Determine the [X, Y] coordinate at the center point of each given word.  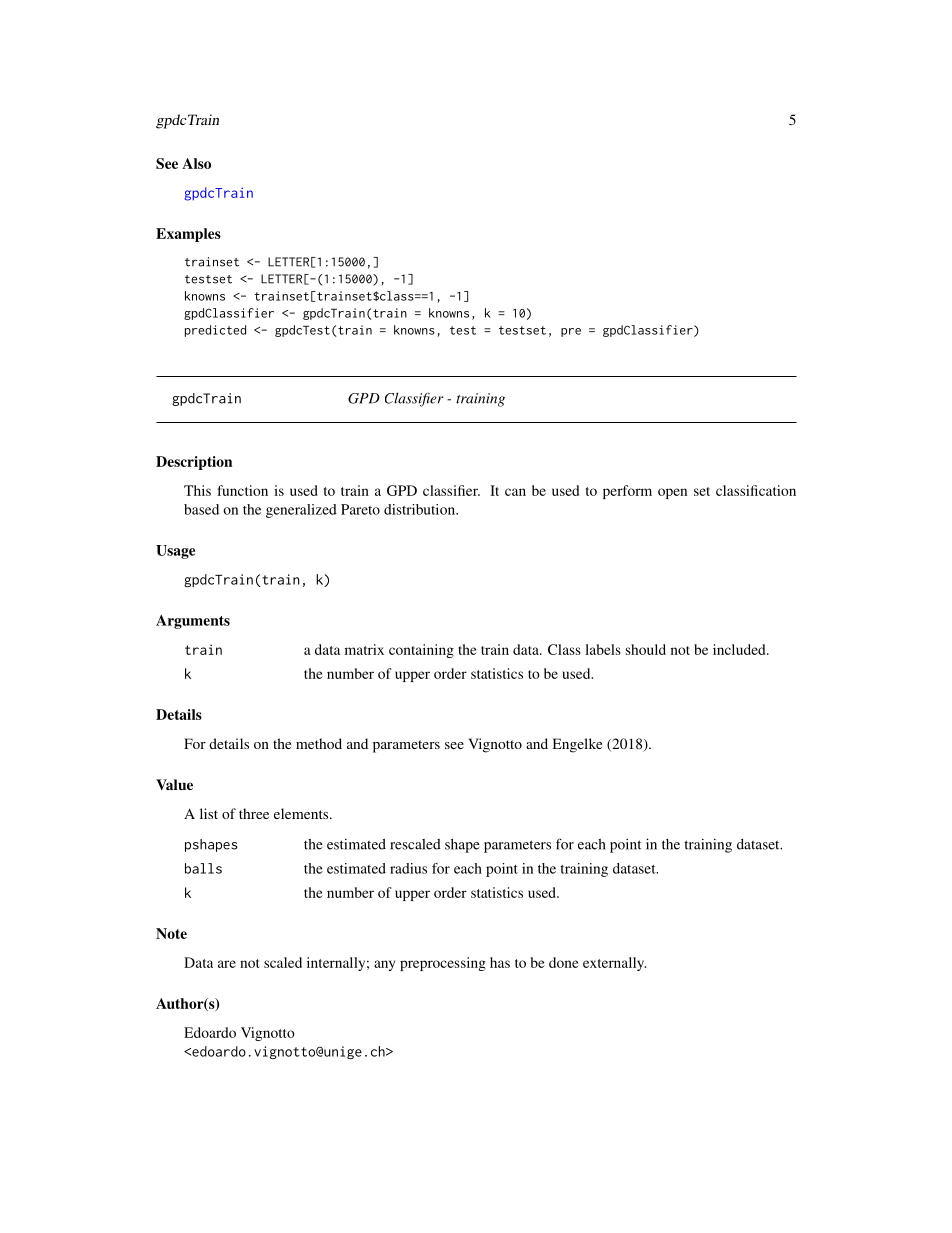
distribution [420, 509]
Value [174, 784]
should [646, 649]
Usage [175, 552]
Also [196, 163]
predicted [215, 331]
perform [627, 492]
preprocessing [443, 964]
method [319, 743]
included [740, 649]
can [515, 492]
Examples [188, 235]
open [672, 493]
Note [171, 933]
